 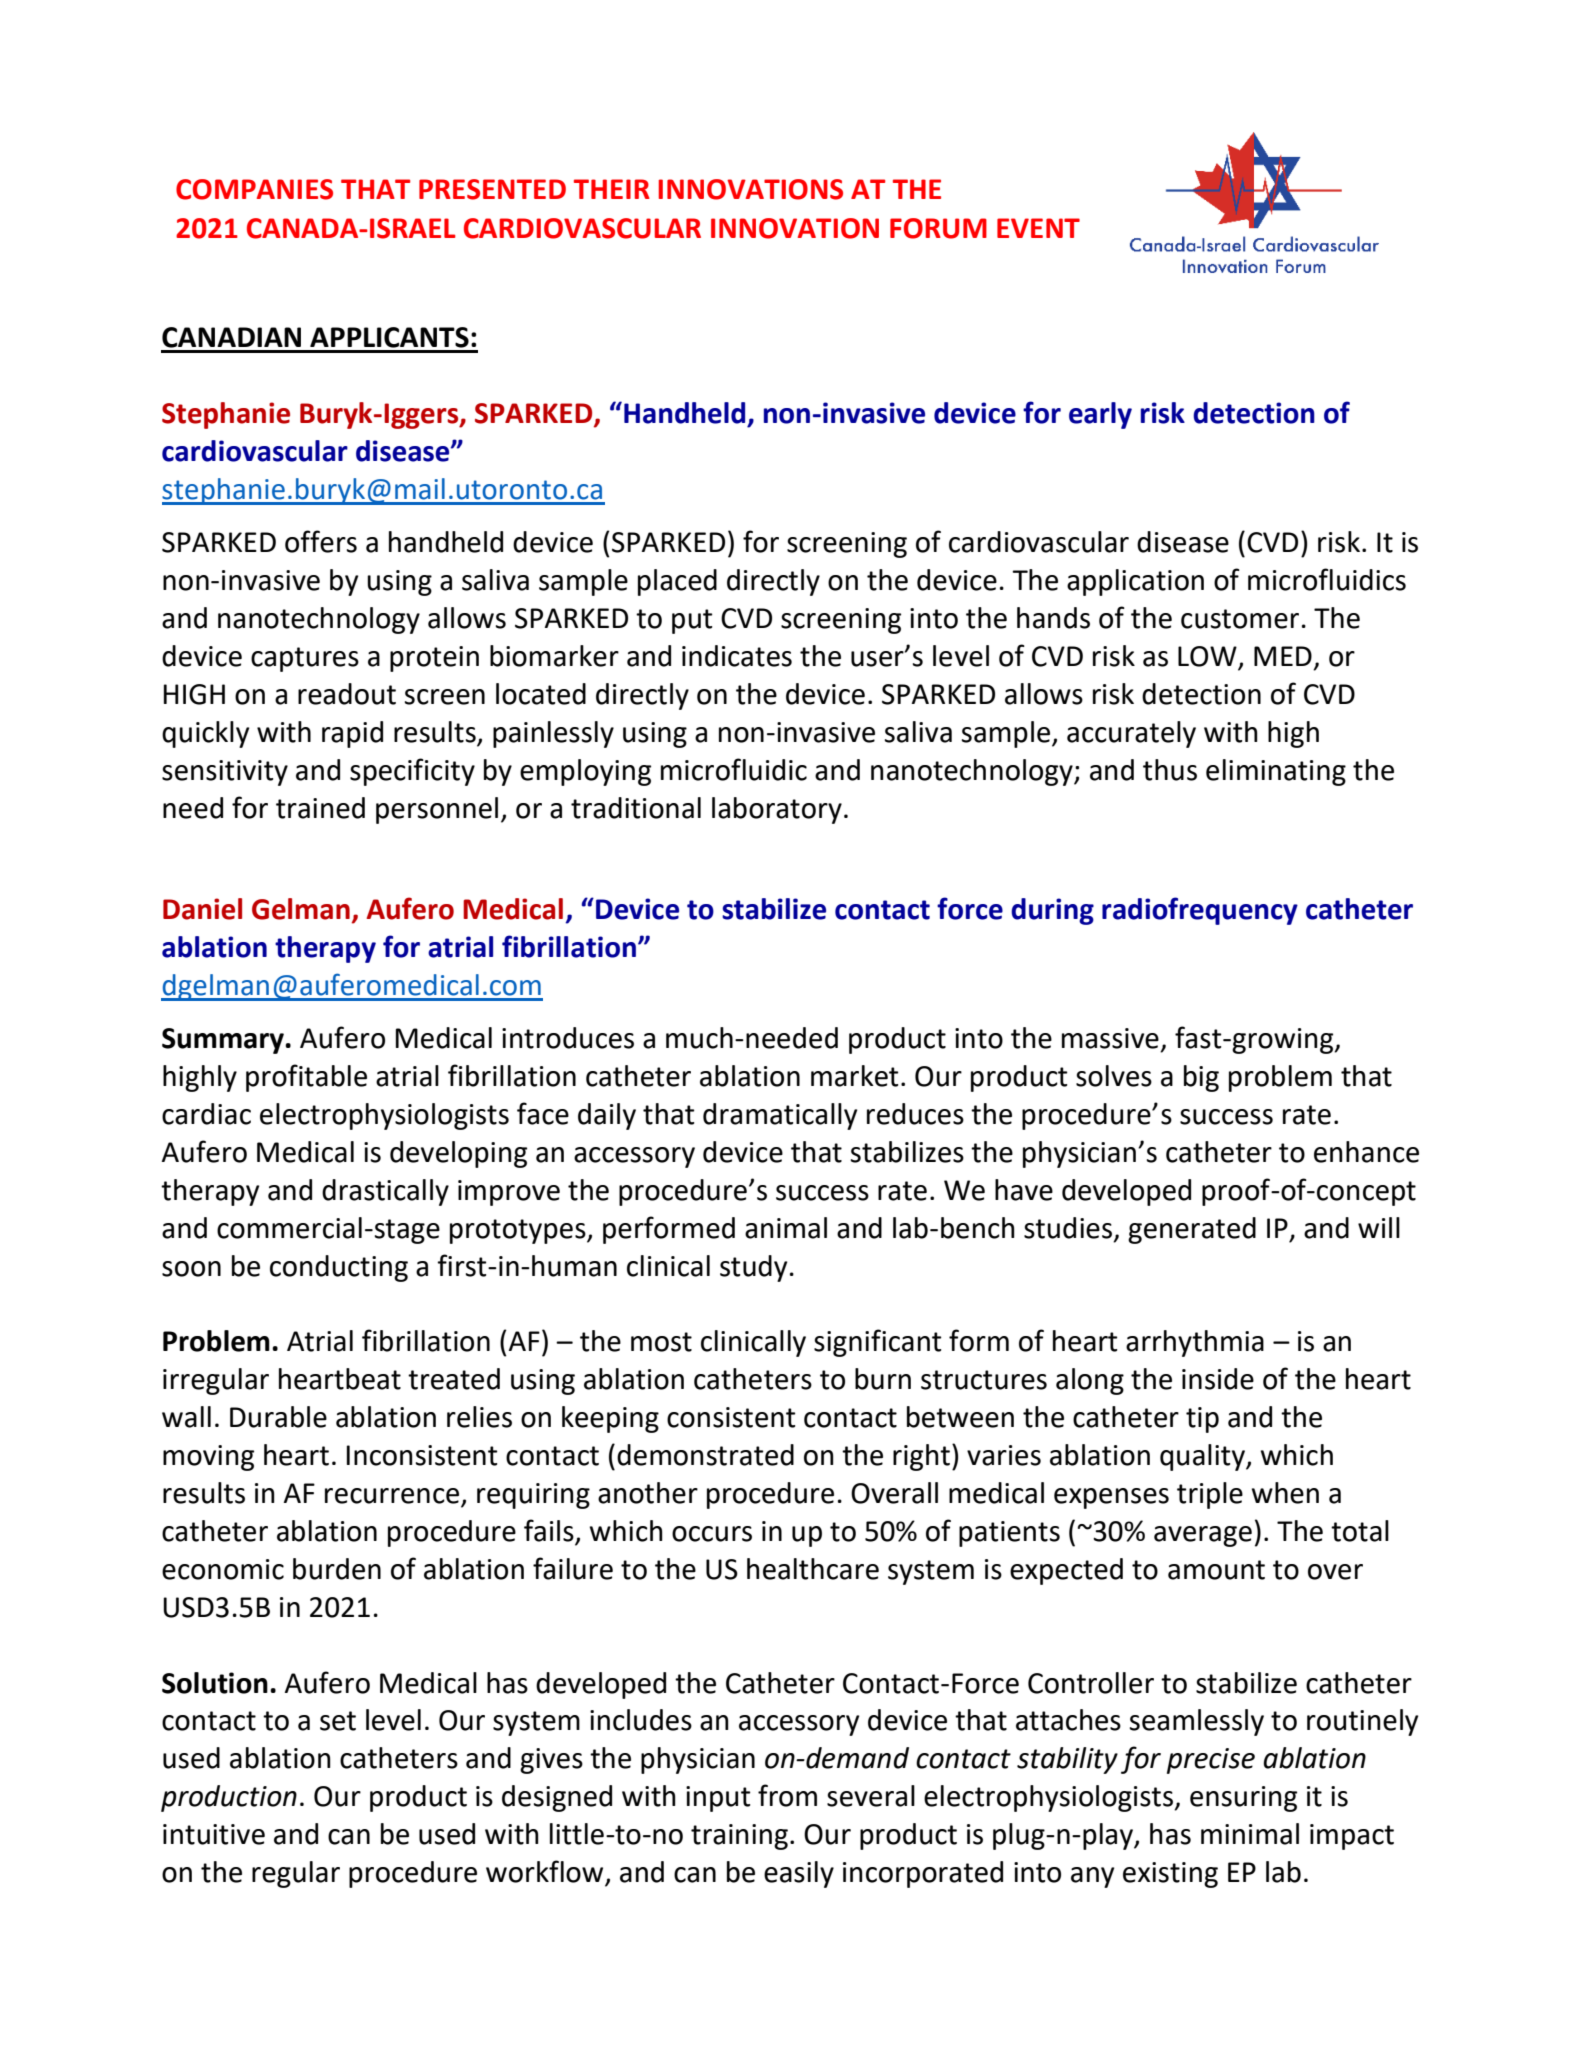 What do you see at coordinates (1250, 1834) in the screenshot?
I see `minimal` at bounding box center [1250, 1834].
